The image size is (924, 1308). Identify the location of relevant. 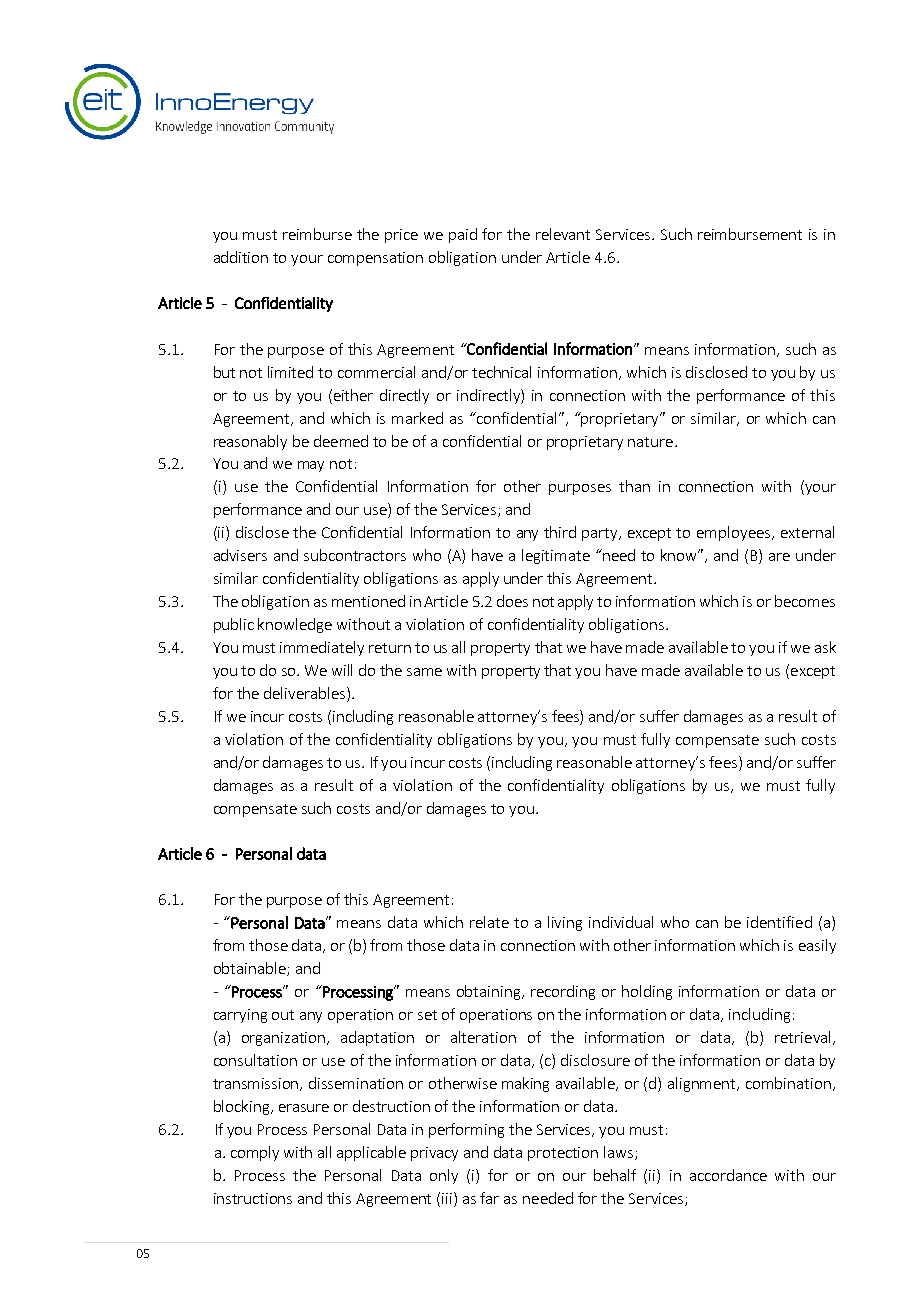
(563, 234).
